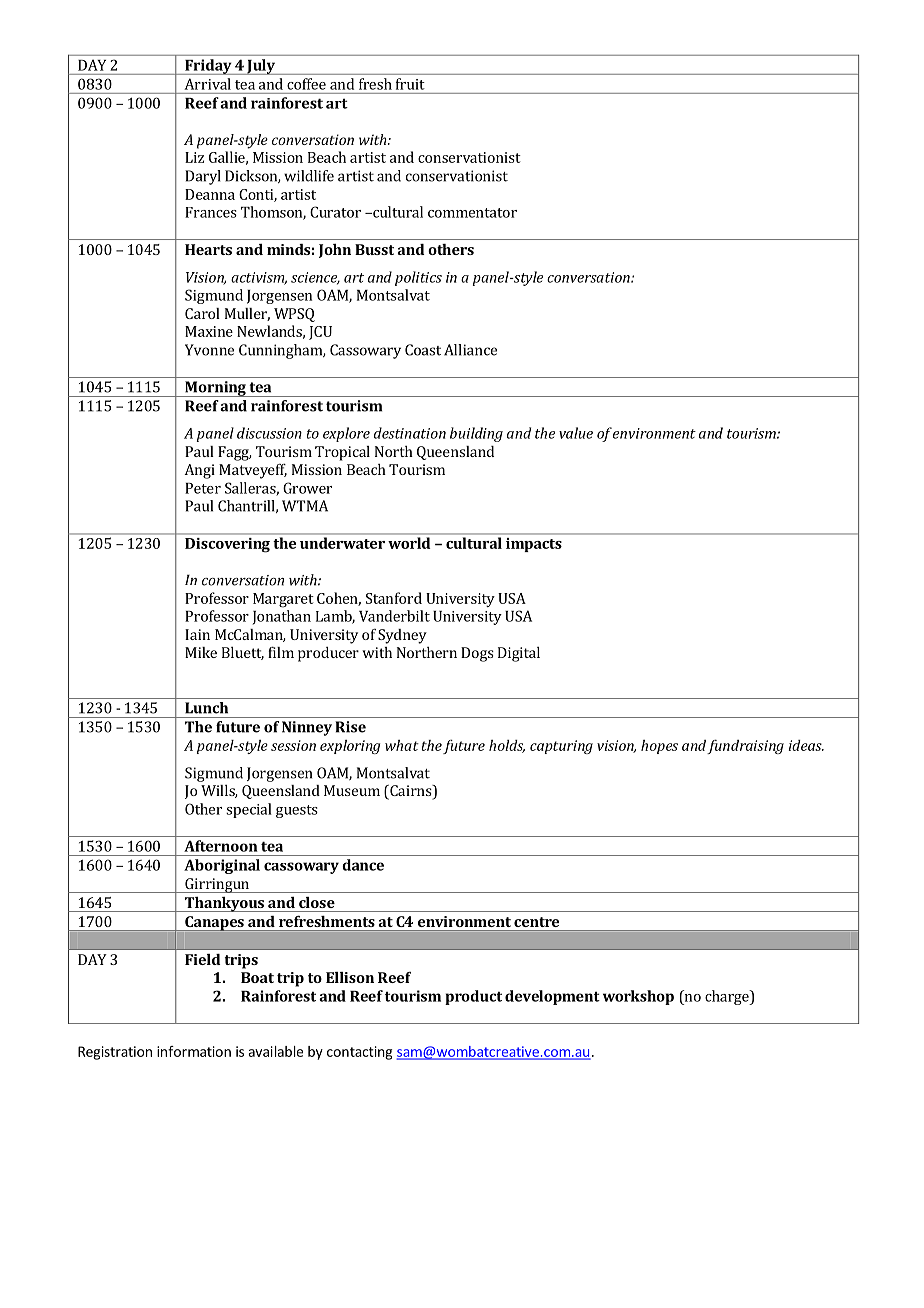 Image resolution: width=924 pixels, height=1308 pixels. What do you see at coordinates (476, 434) in the screenshot?
I see `building` at bounding box center [476, 434].
